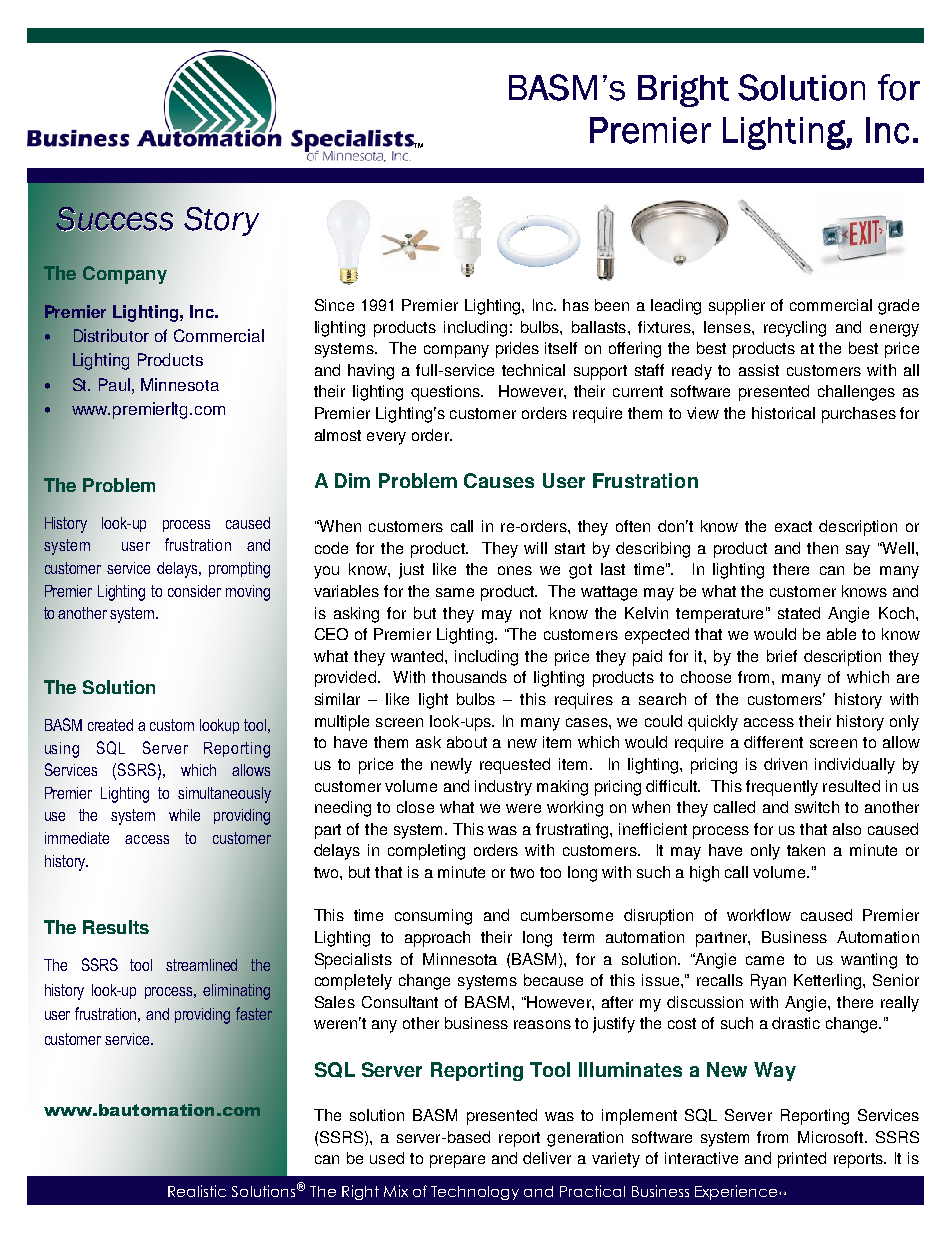  I want to click on Results, so click(116, 927).
